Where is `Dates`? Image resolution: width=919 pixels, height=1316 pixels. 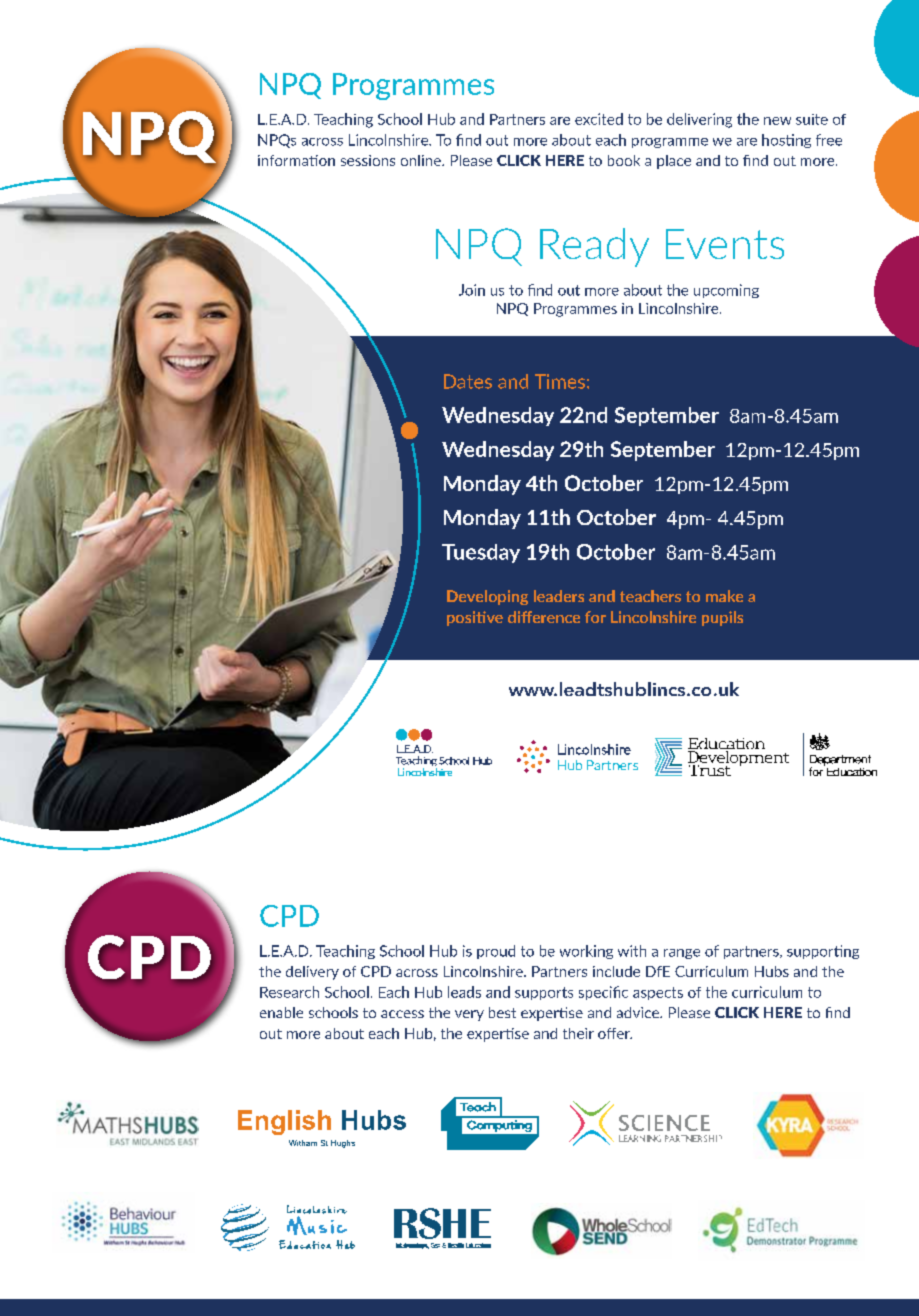
Dates is located at coordinates (468, 381).
